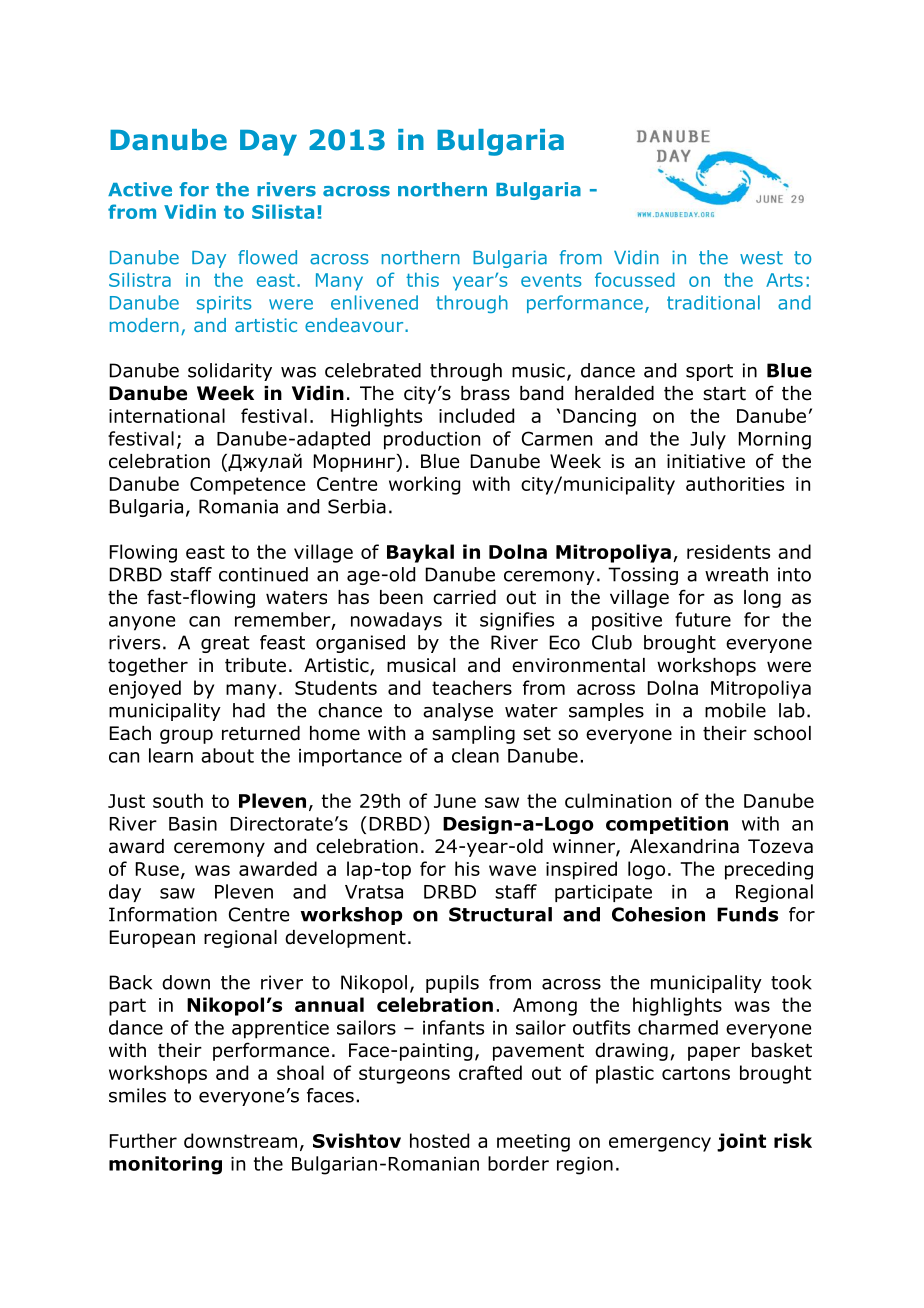  I want to click on Basin, so click(193, 824).
